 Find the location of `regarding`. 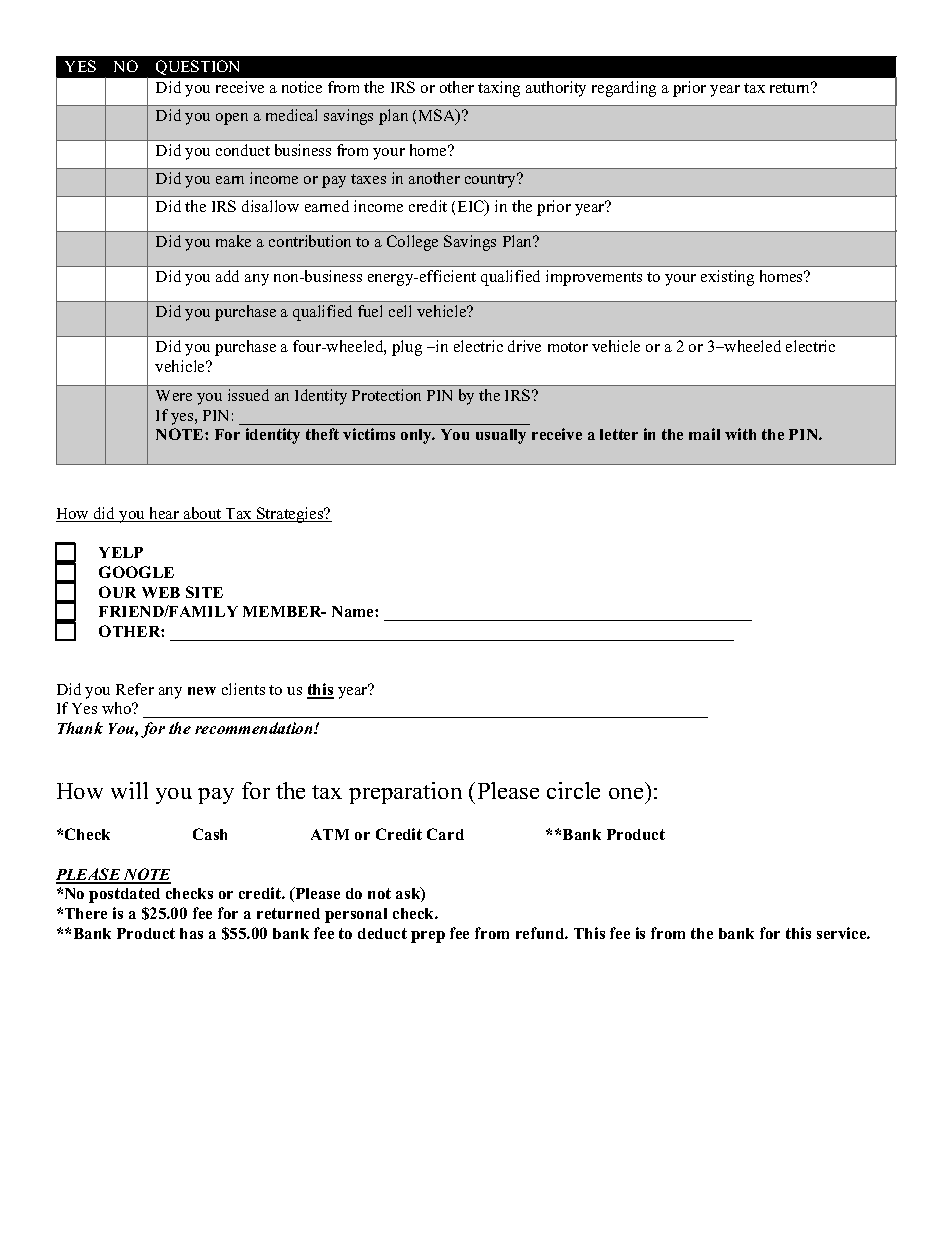

regarding is located at coordinates (624, 89).
